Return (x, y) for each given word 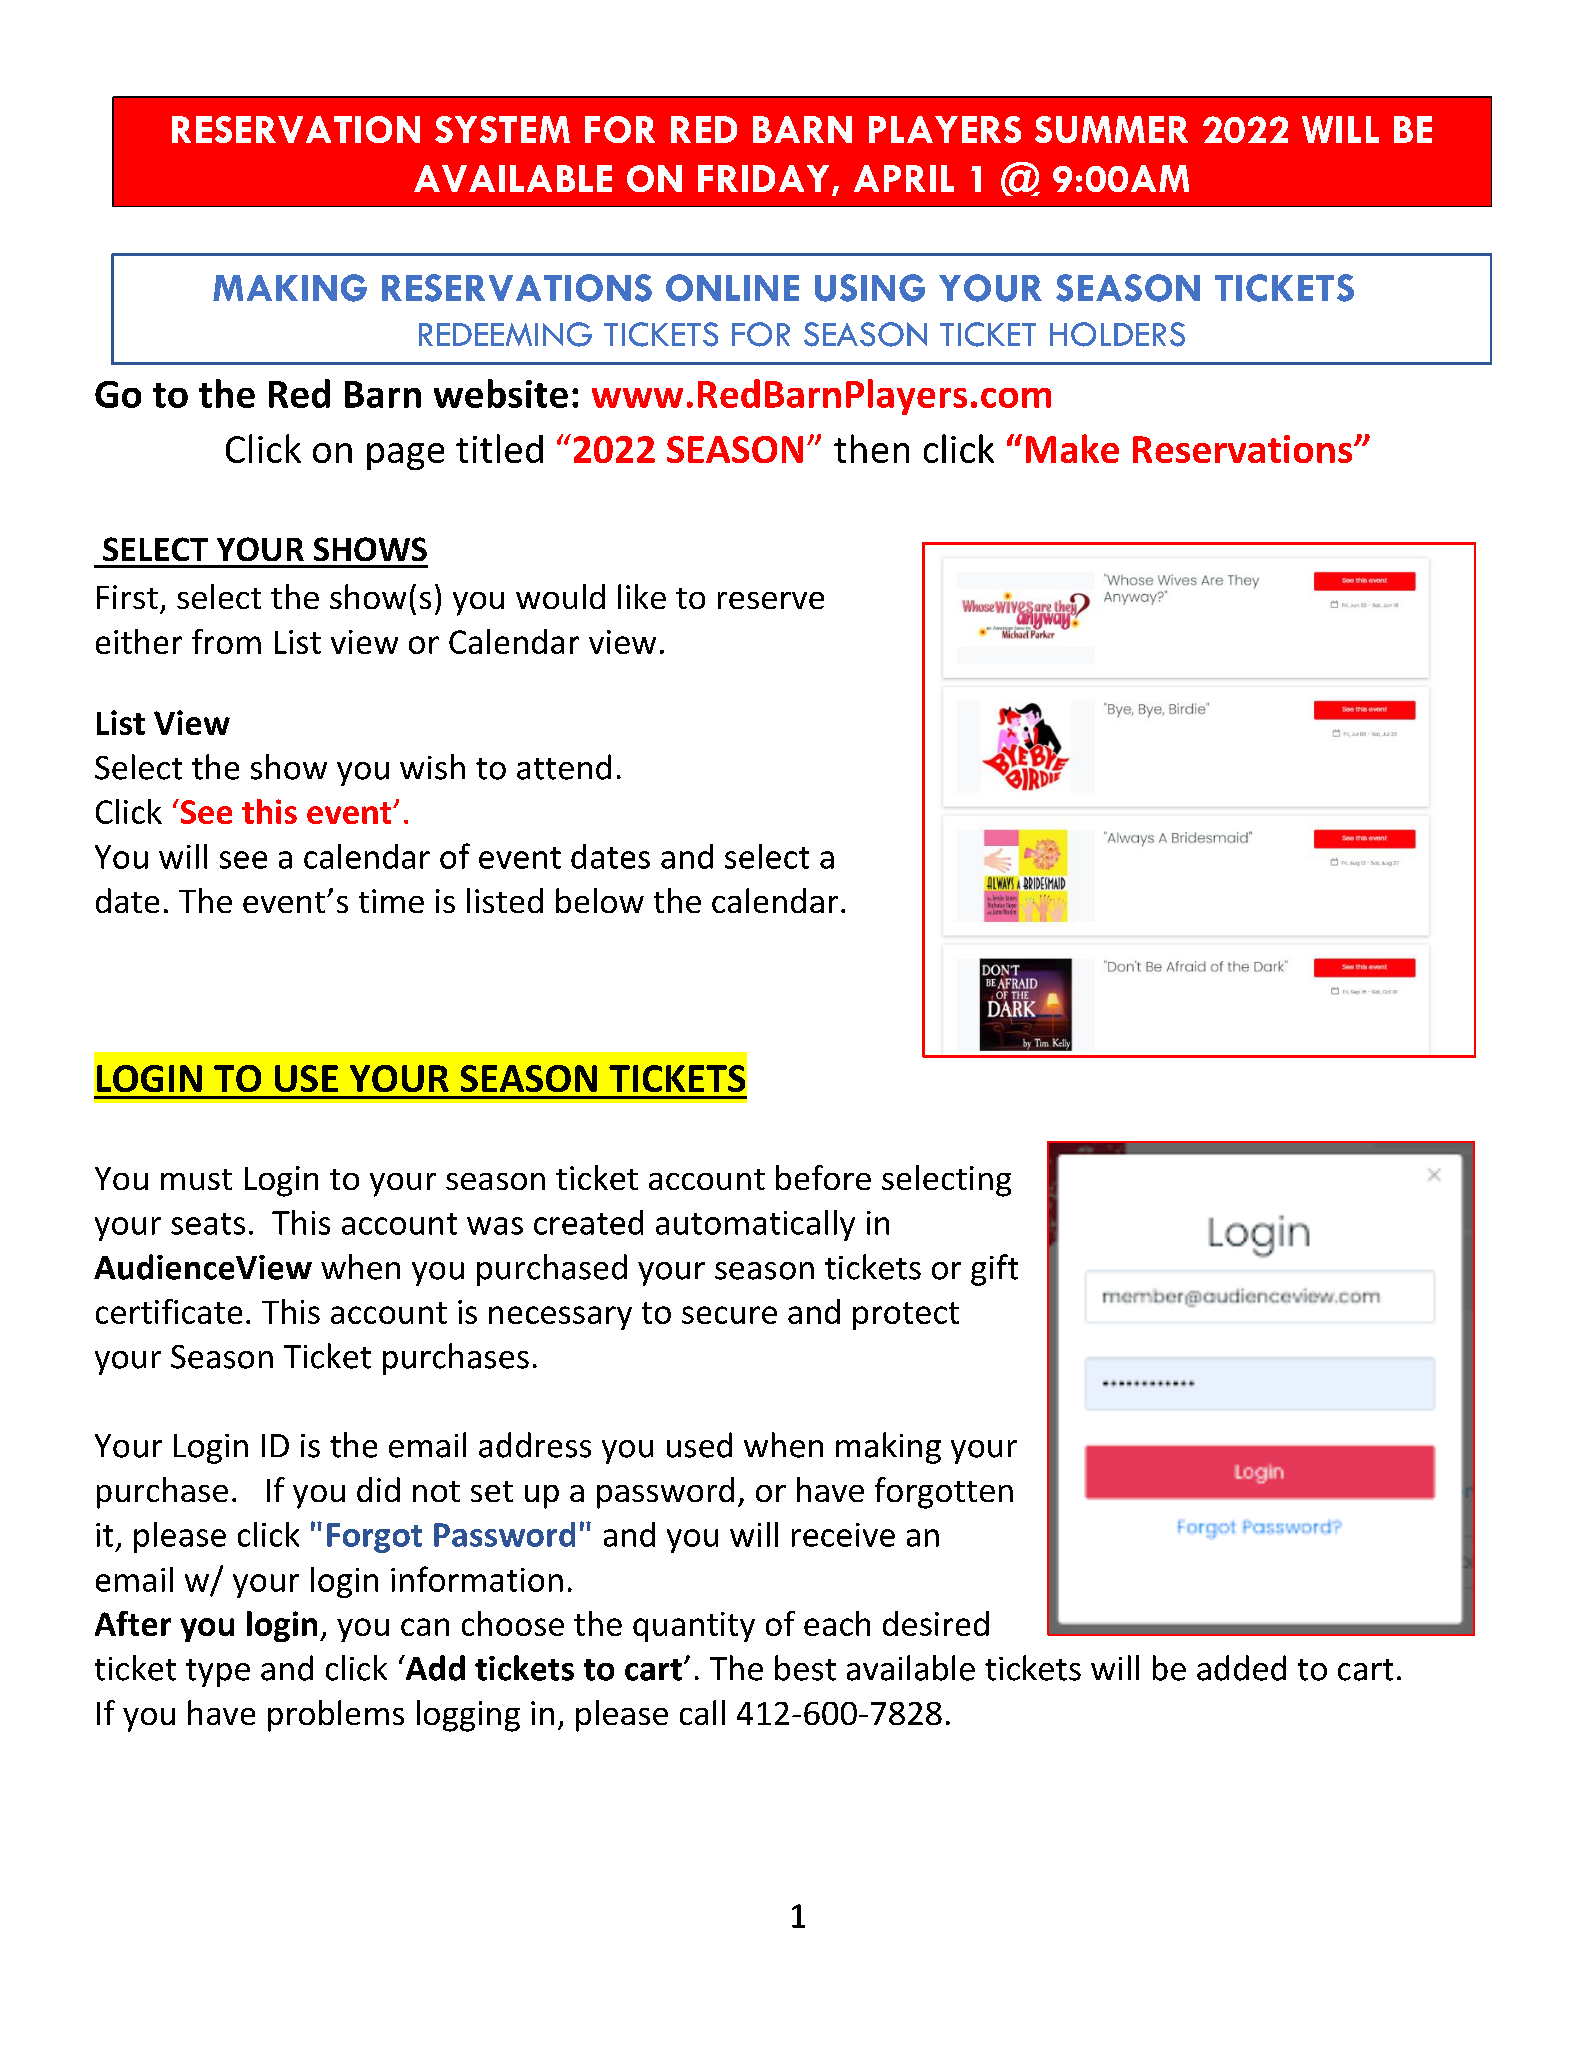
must (196, 1179)
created (588, 1222)
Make (1072, 448)
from (226, 641)
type (218, 1673)
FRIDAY (763, 178)
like (642, 596)
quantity (694, 1627)
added (1241, 1668)
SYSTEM (502, 129)
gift (994, 1270)
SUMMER (1111, 129)
